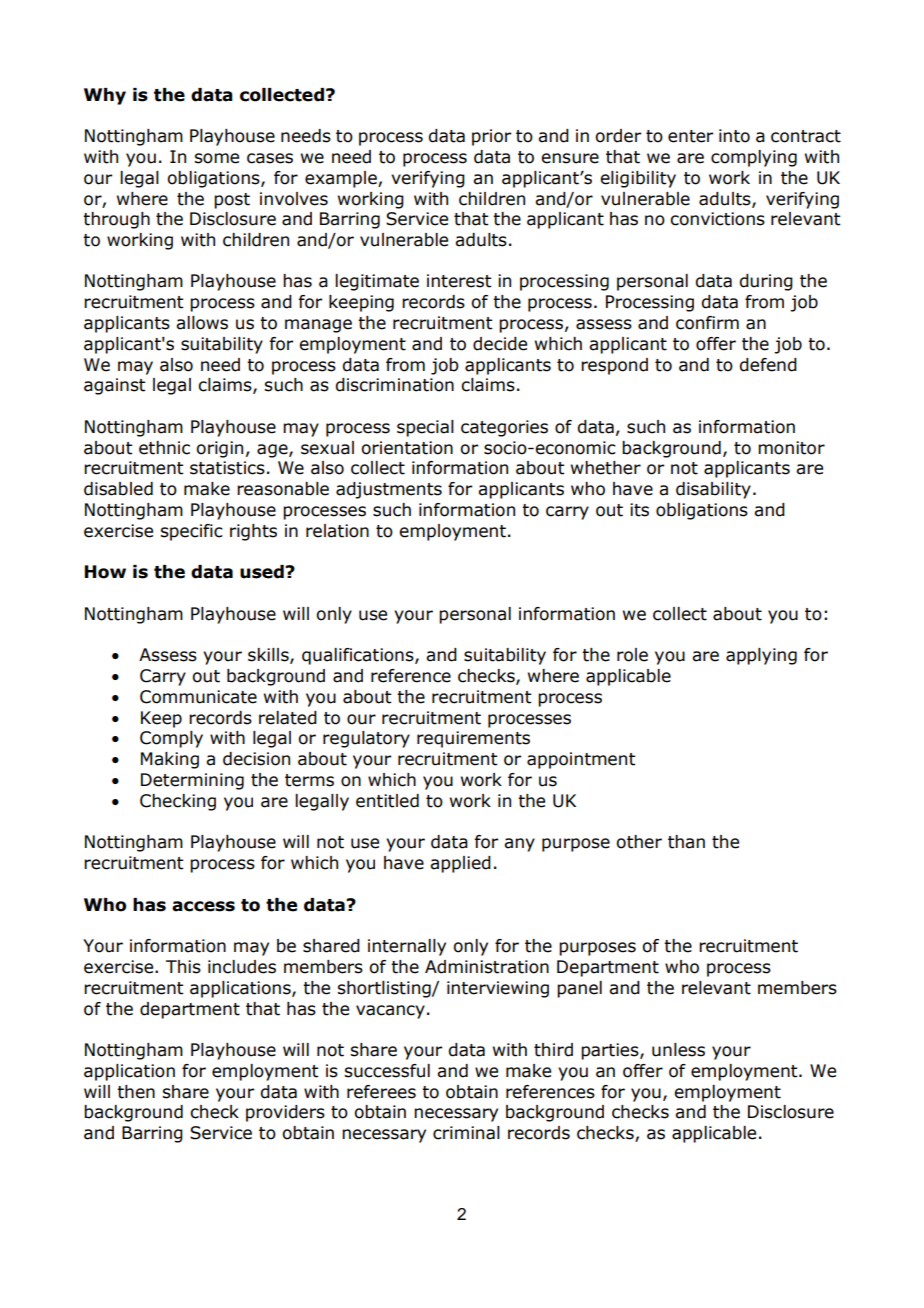 This document has width=924, height=1308. Describe the element at coordinates (136, 1092) in the document. I see `then` at that location.
